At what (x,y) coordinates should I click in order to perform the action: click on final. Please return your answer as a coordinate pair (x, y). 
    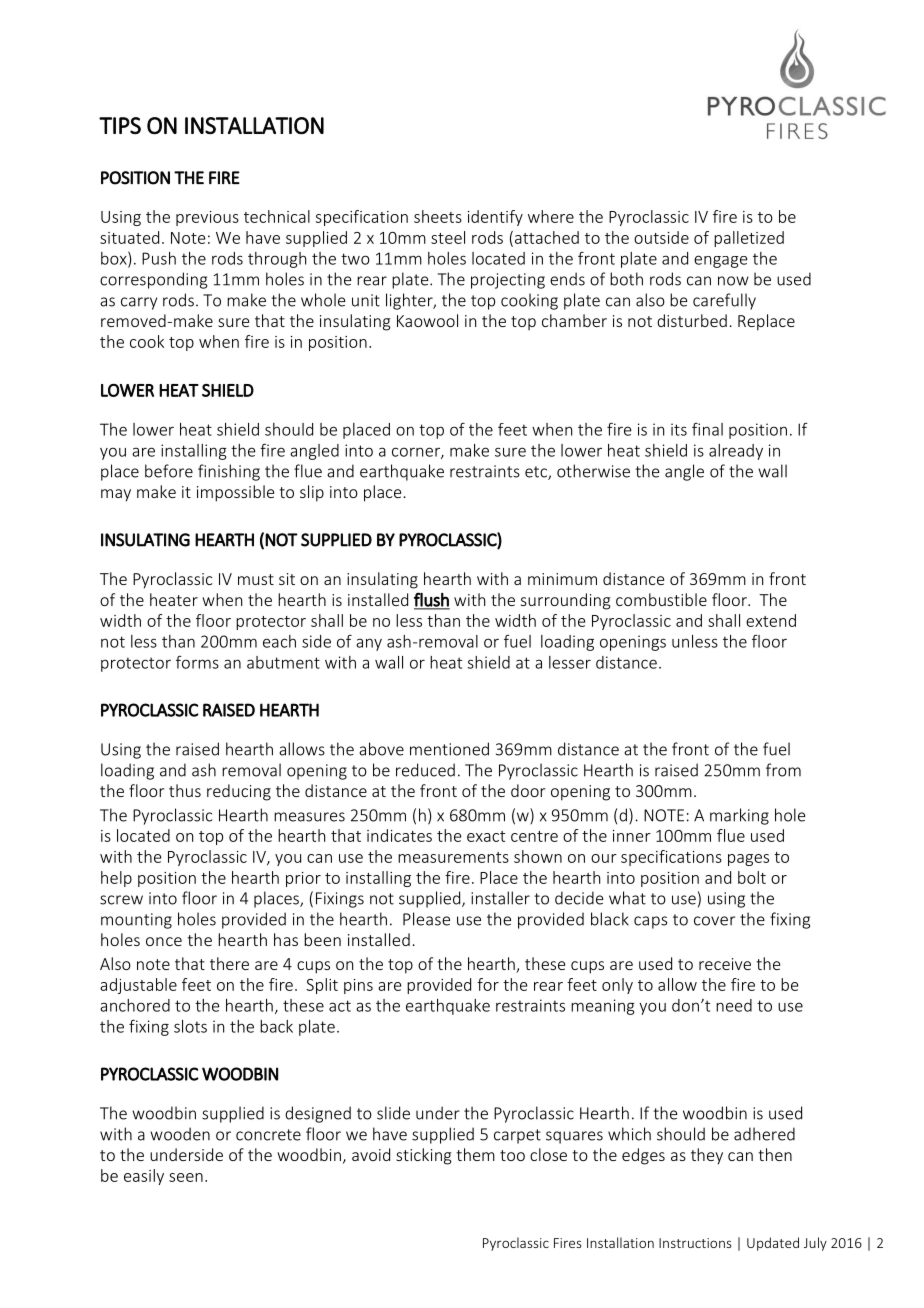
    Looking at the image, I should click on (707, 429).
